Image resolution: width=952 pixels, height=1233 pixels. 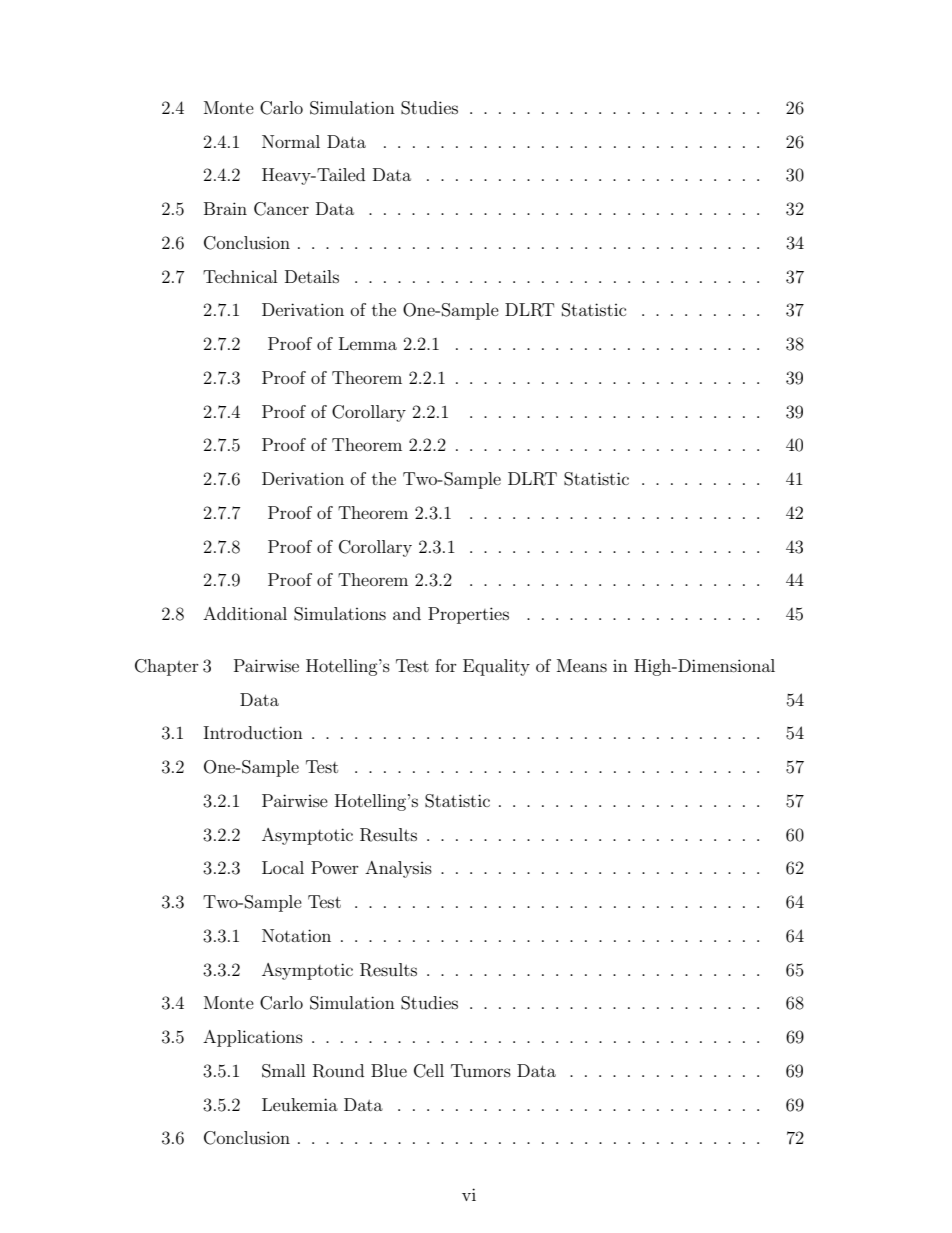 I want to click on Blue, so click(x=389, y=1070).
